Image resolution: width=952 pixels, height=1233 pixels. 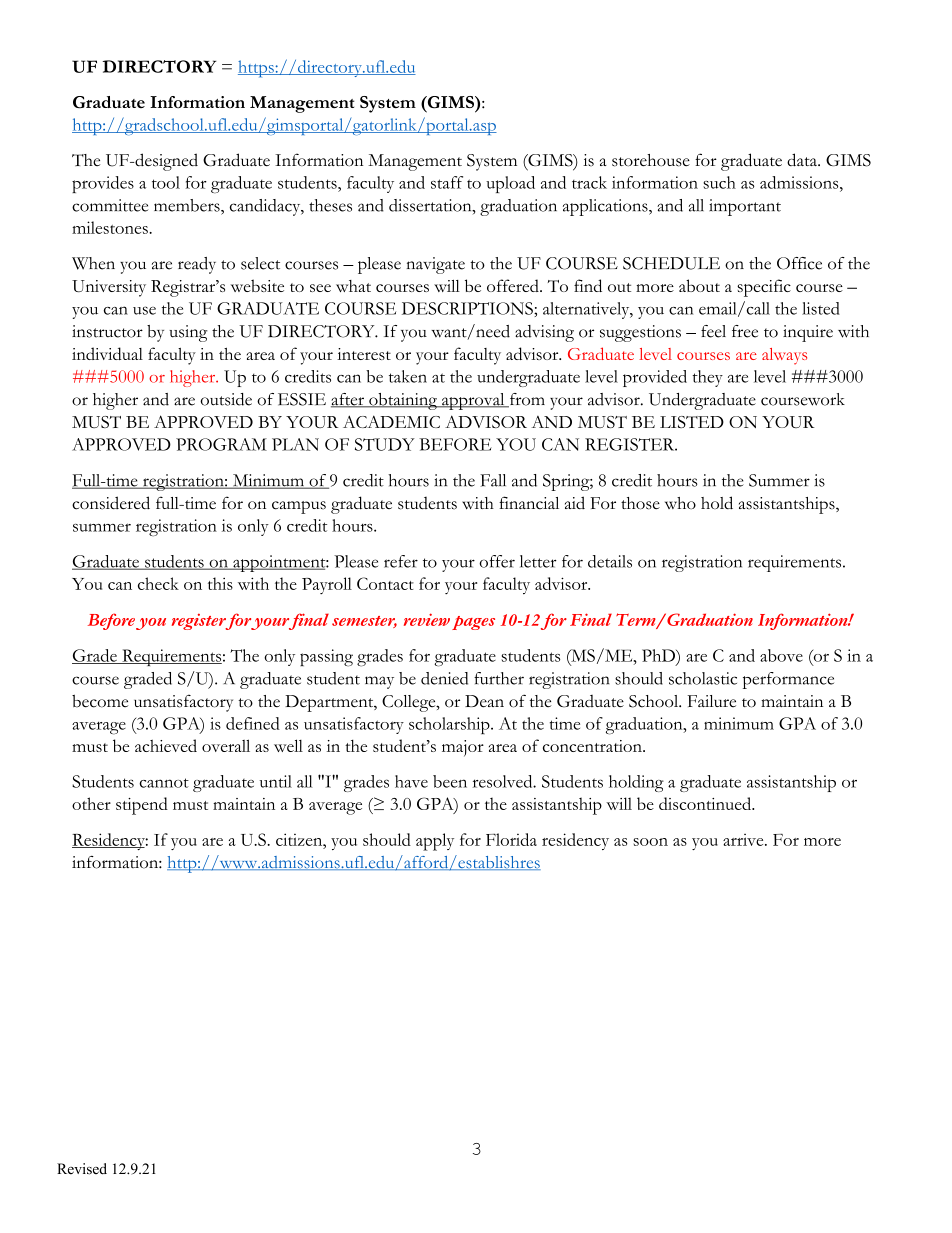 I want to click on staff, so click(x=447, y=182).
